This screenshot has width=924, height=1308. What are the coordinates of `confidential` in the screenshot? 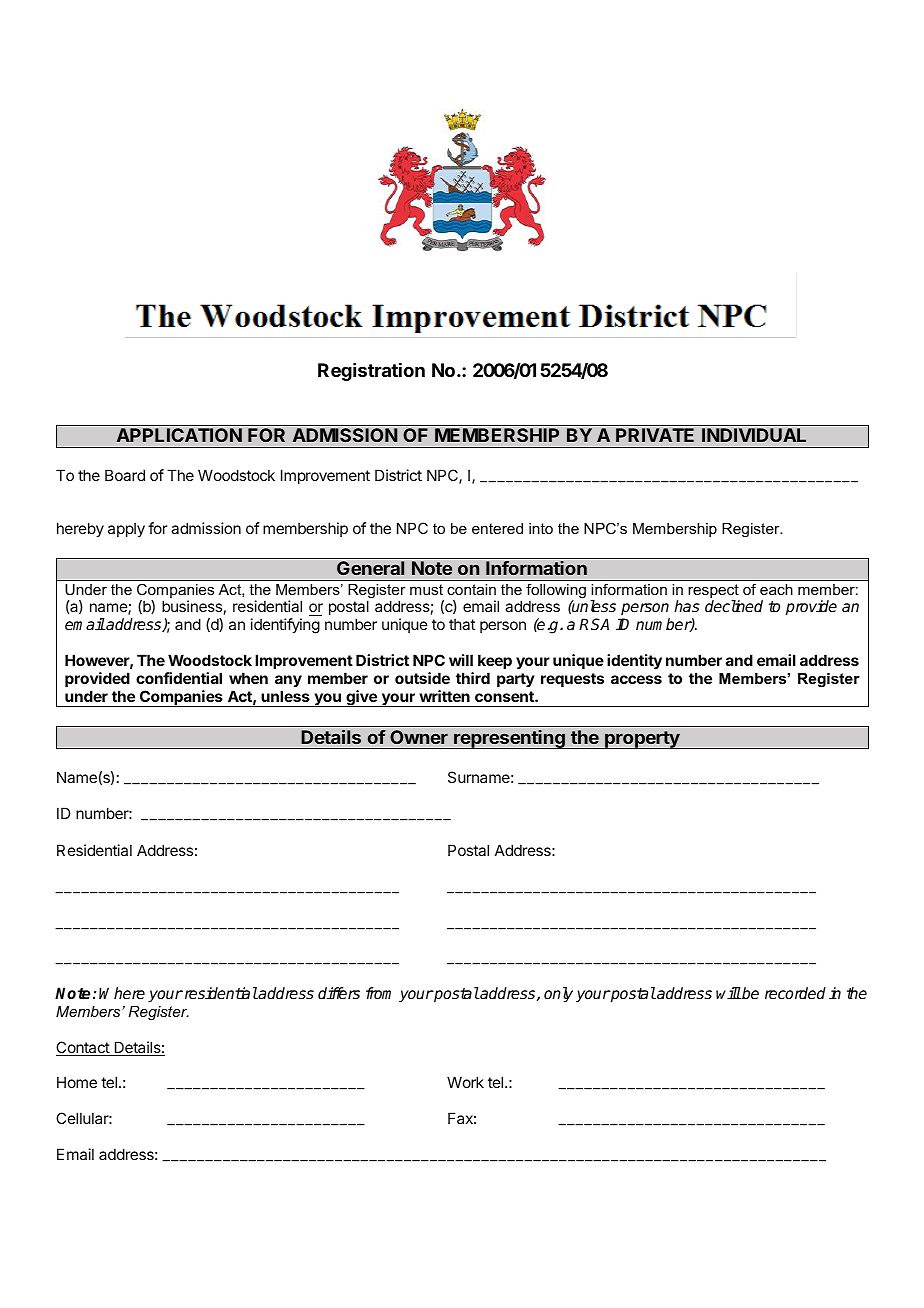 It's located at (179, 678).
